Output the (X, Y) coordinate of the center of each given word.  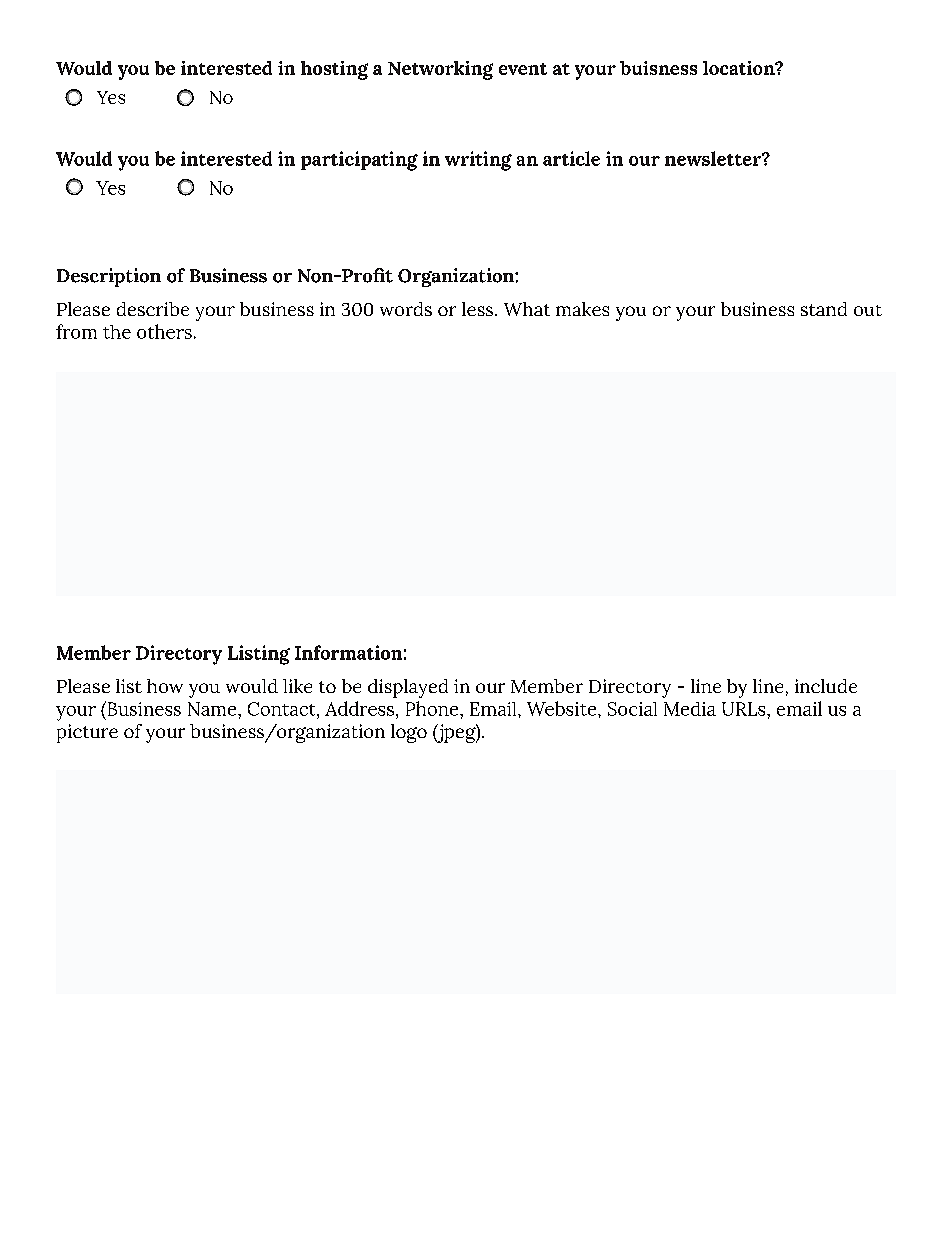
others (164, 331)
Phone (433, 708)
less (479, 309)
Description (109, 277)
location (740, 68)
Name (213, 709)
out (868, 310)
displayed (408, 688)
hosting (334, 70)
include (826, 686)
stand (824, 309)
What (527, 309)
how (165, 686)
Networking (440, 70)
